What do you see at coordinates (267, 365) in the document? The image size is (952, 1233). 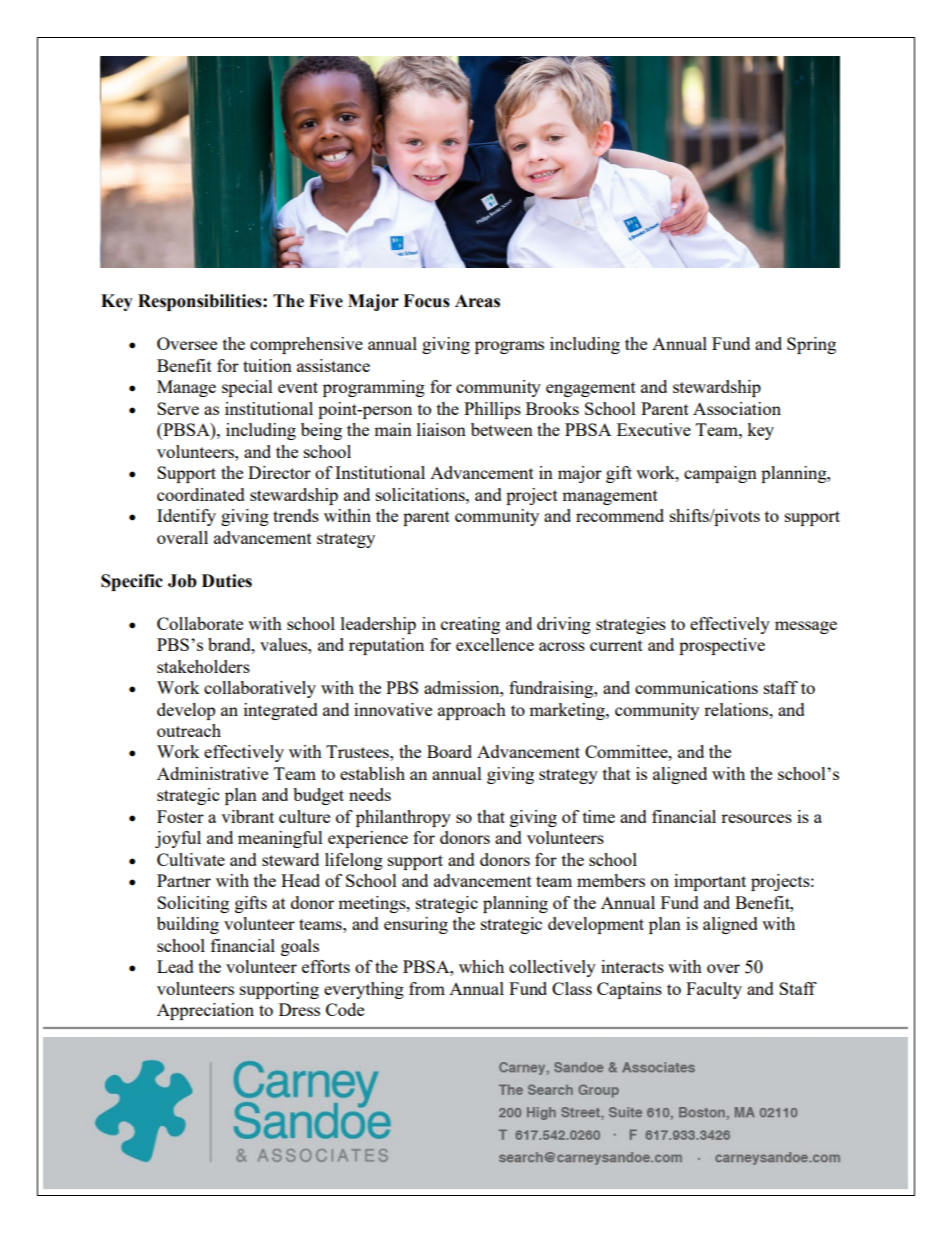 I see `tuition` at bounding box center [267, 365].
